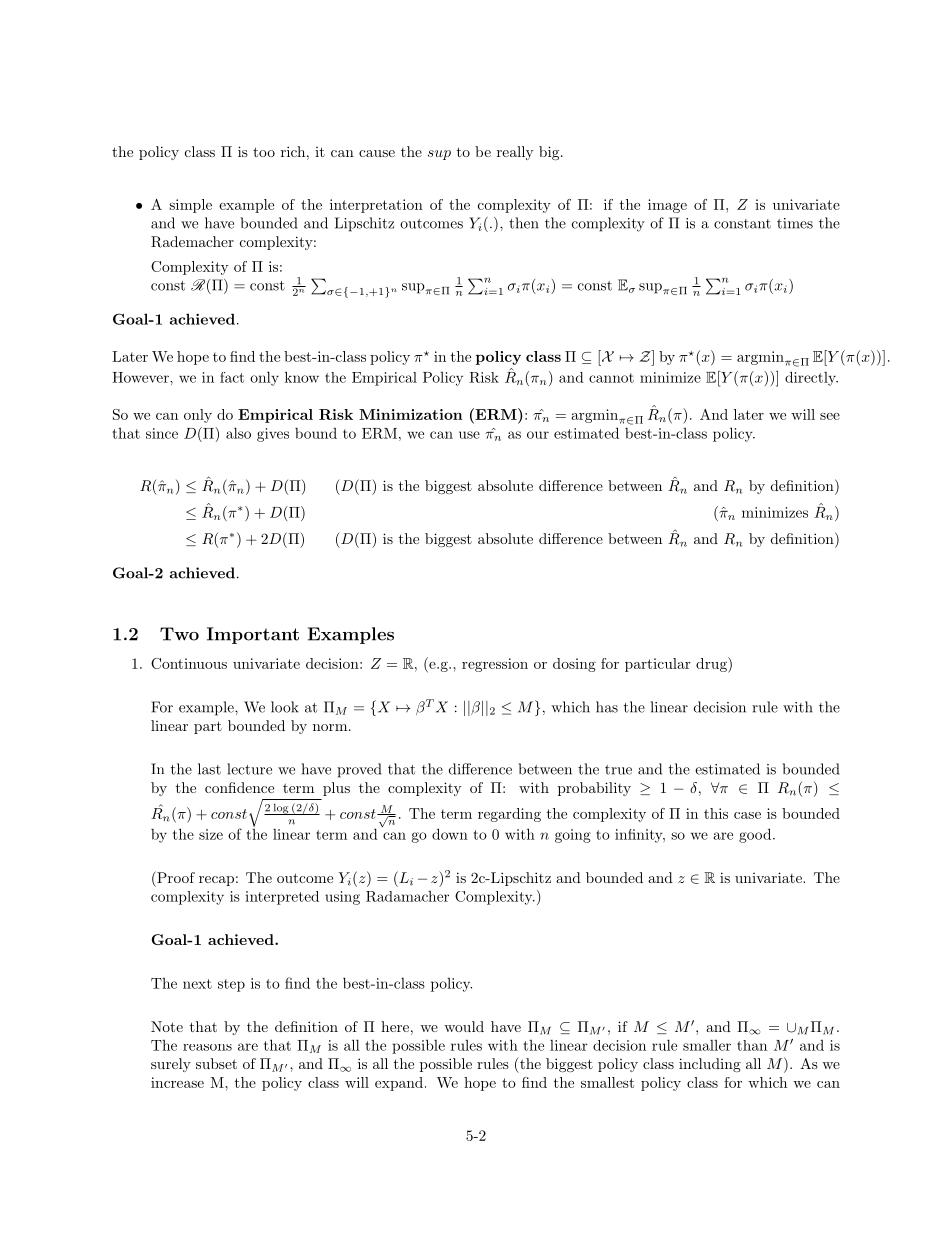 The image size is (952, 1233). What do you see at coordinates (509, 815) in the screenshot?
I see `regarding` at bounding box center [509, 815].
